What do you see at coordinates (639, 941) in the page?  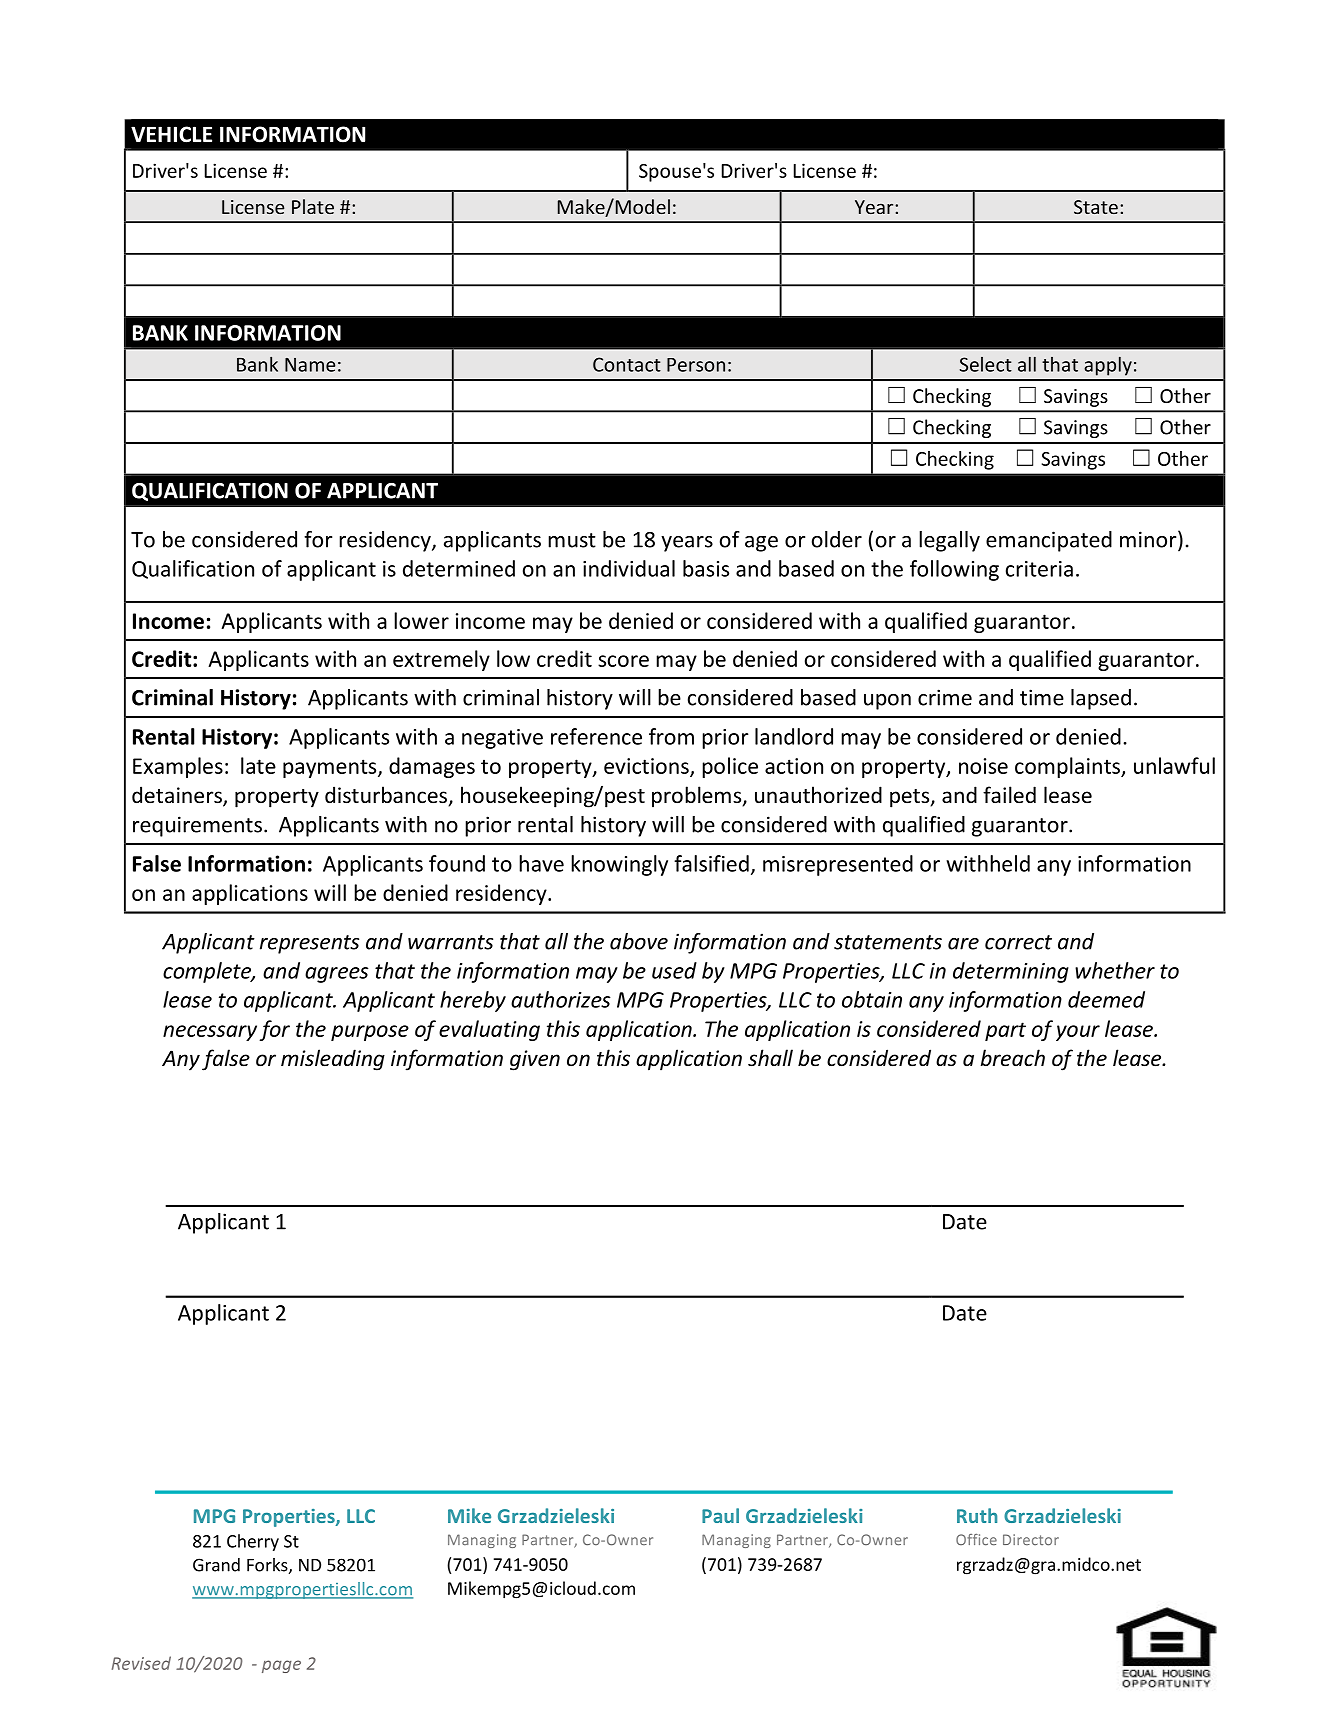 I see `above` at bounding box center [639, 941].
